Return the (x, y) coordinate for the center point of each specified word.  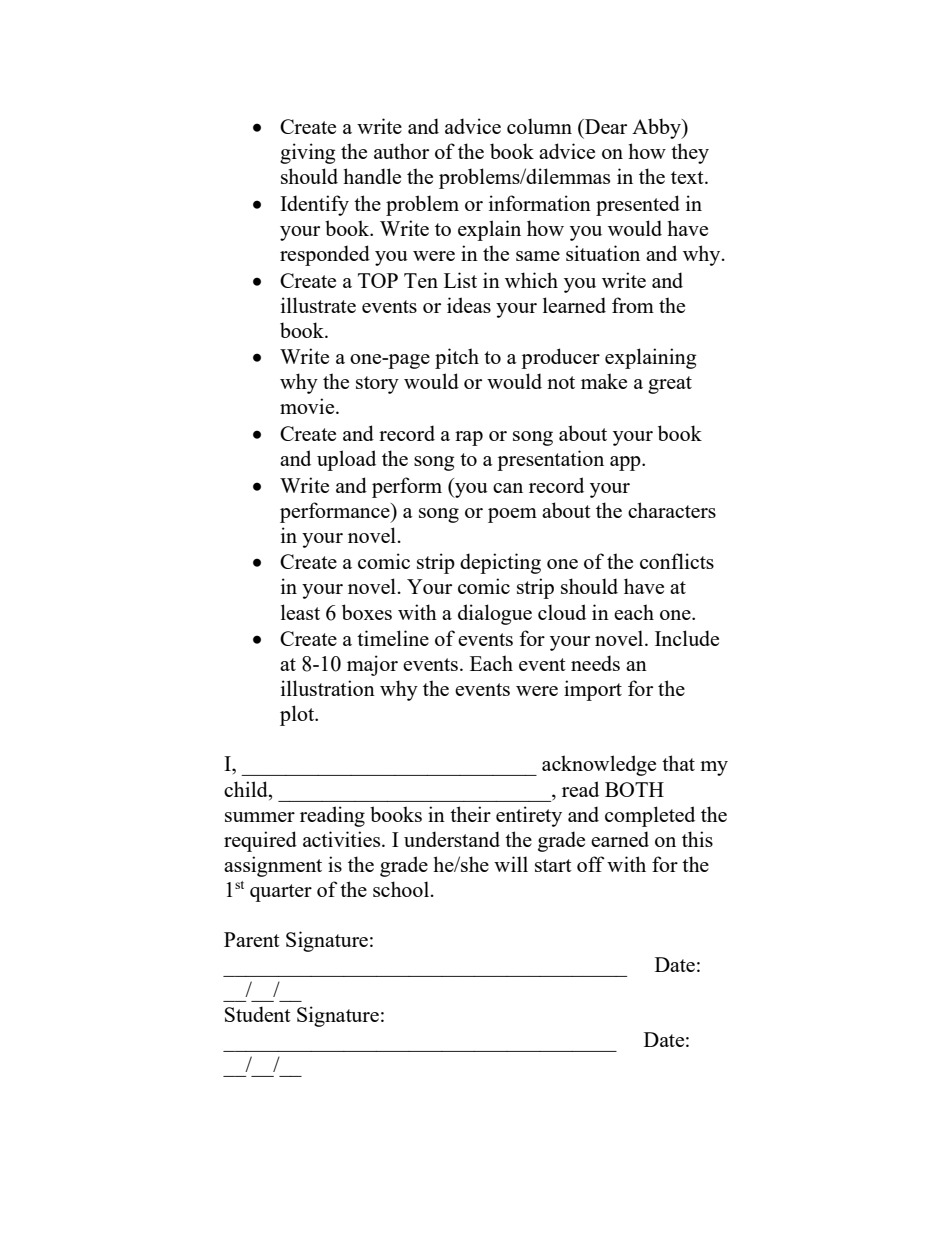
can (508, 488)
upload (346, 460)
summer (260, 817)
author (401, 151)
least (300, 612)
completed (650, 816)
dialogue (495, 614)
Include (687, 638)
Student (258, 1014)
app (626, 463)
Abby (657, 128)
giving (307, 153)
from (633, 305)
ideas (469, 305)
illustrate (318, 305)
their (470, 814)
